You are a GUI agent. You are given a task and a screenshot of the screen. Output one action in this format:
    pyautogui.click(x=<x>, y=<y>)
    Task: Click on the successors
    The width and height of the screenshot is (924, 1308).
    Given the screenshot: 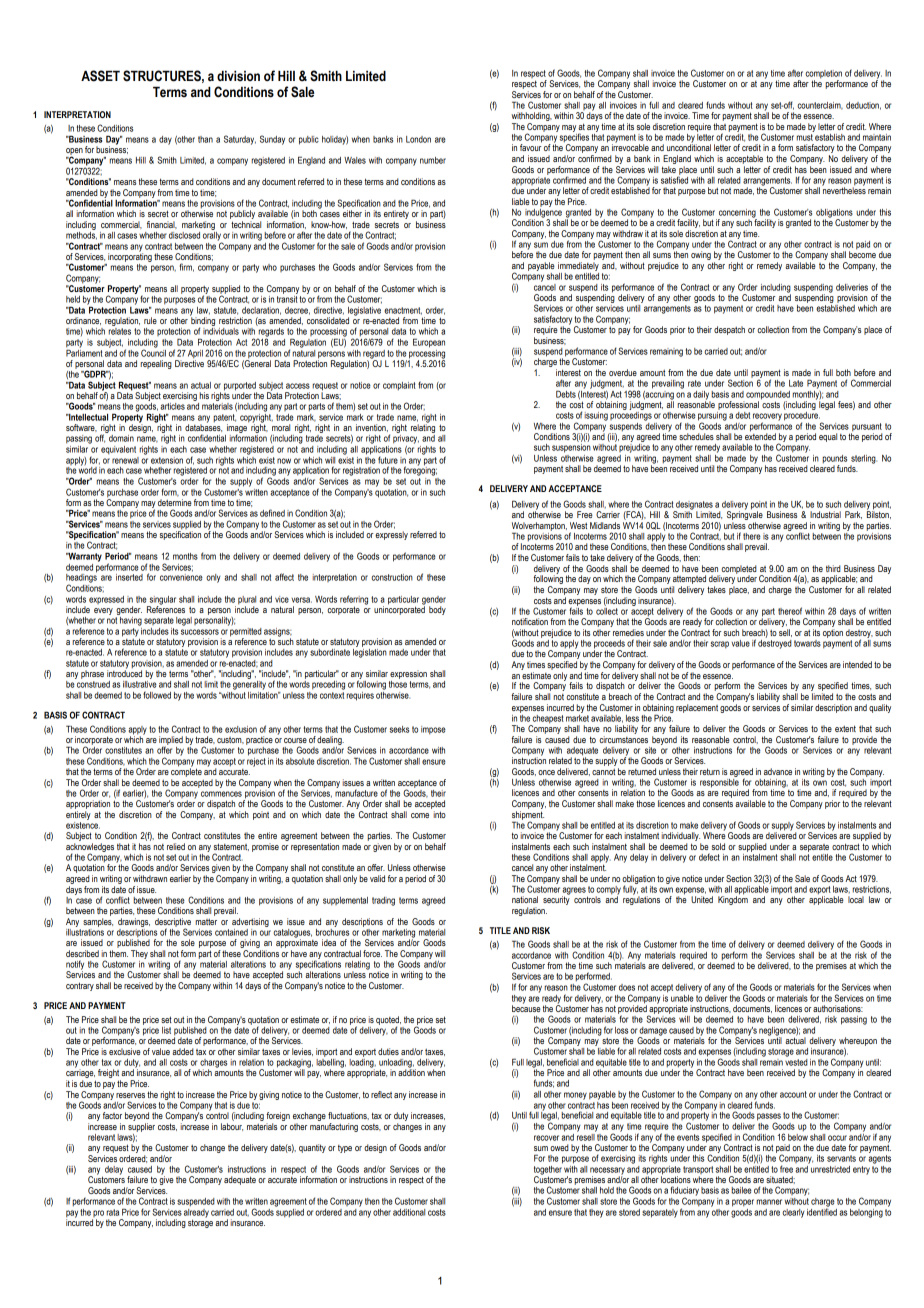 What is the action you would take?
    pyautogui.click(x=200, y=632)
